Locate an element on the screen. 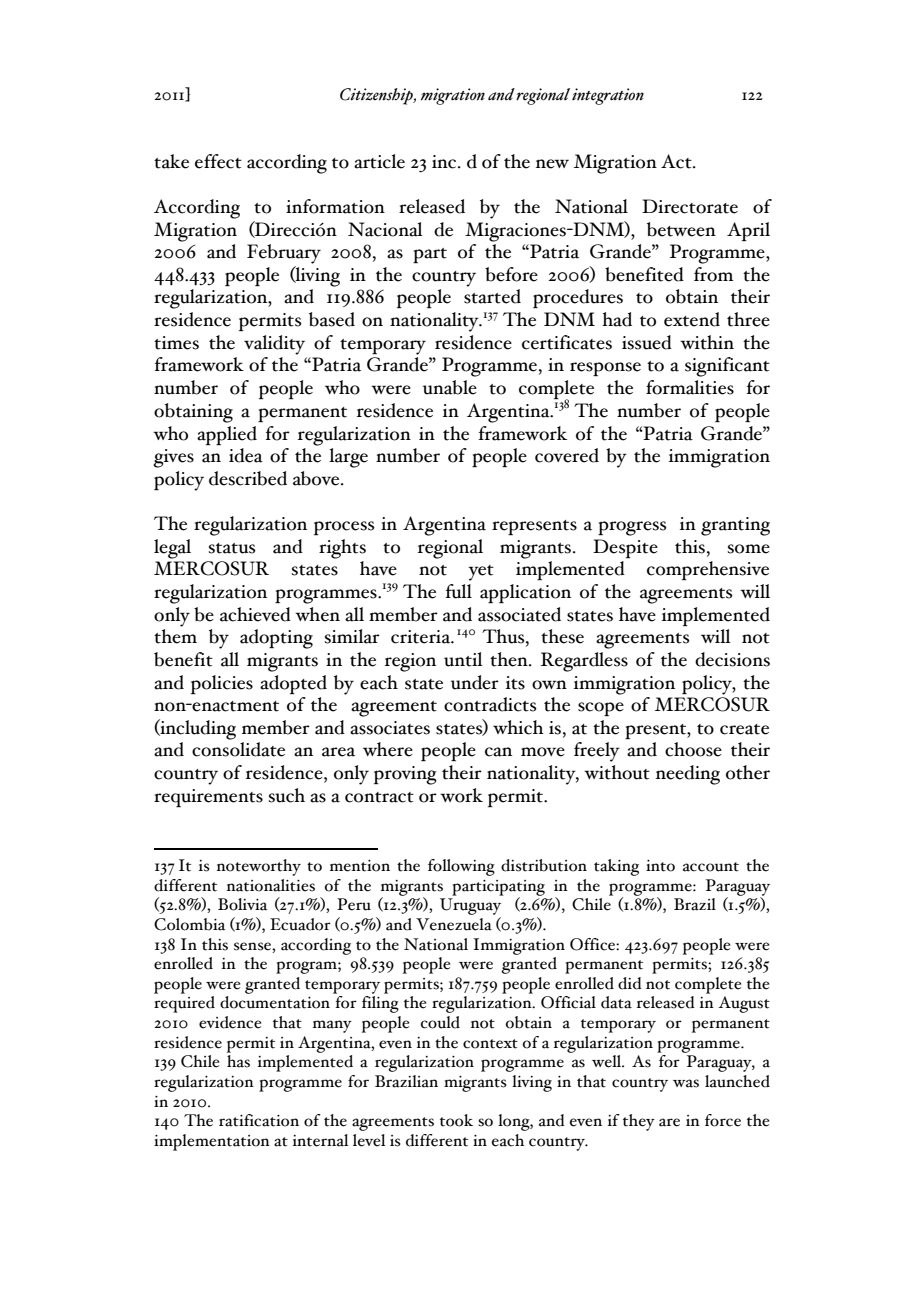 This screenshot has width=924, height=1308. was is located at coordinates (686, 1083).
